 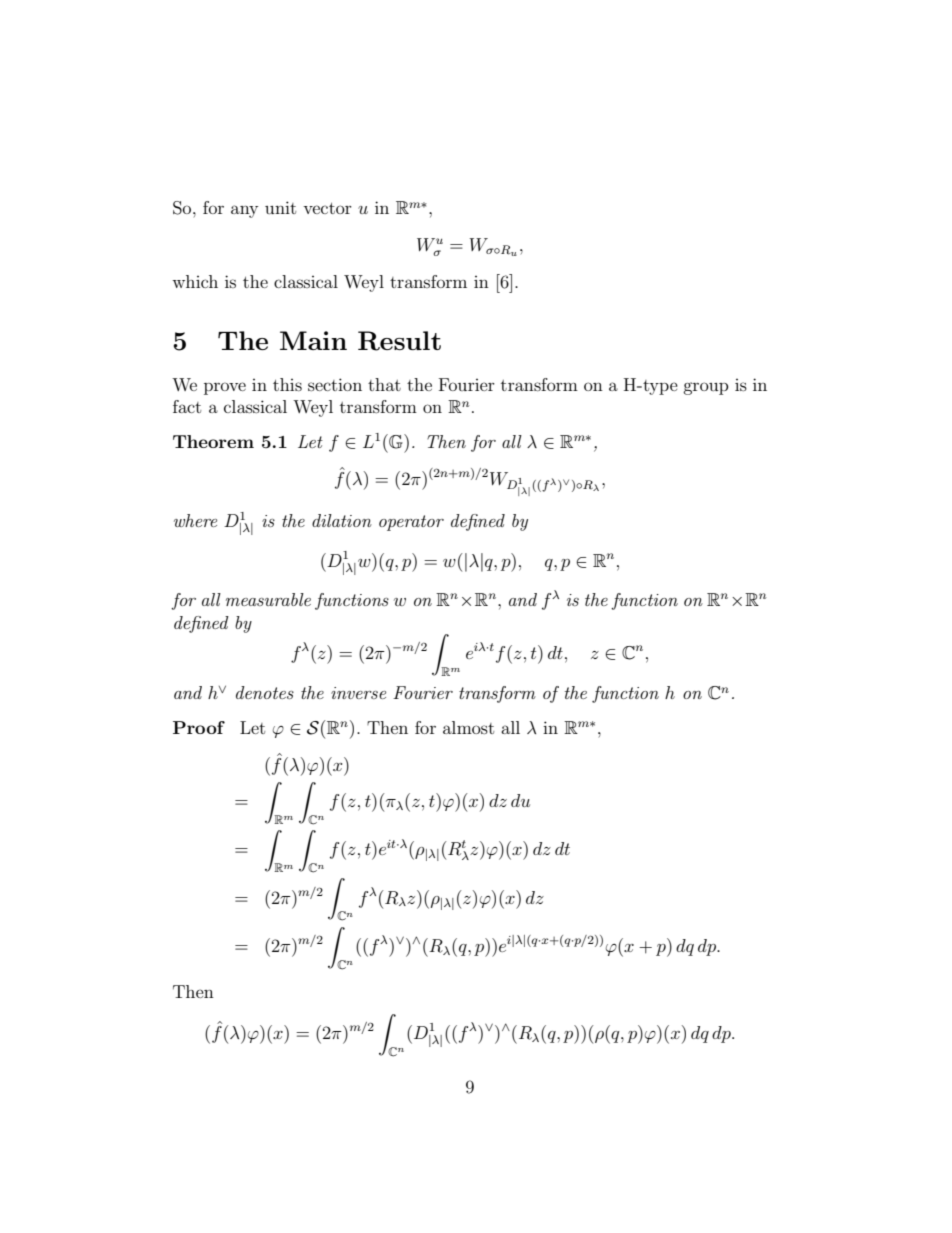 What do you see at coordinates (706, 388) in the image?
I see `group` at bounding box center [706, 388].
